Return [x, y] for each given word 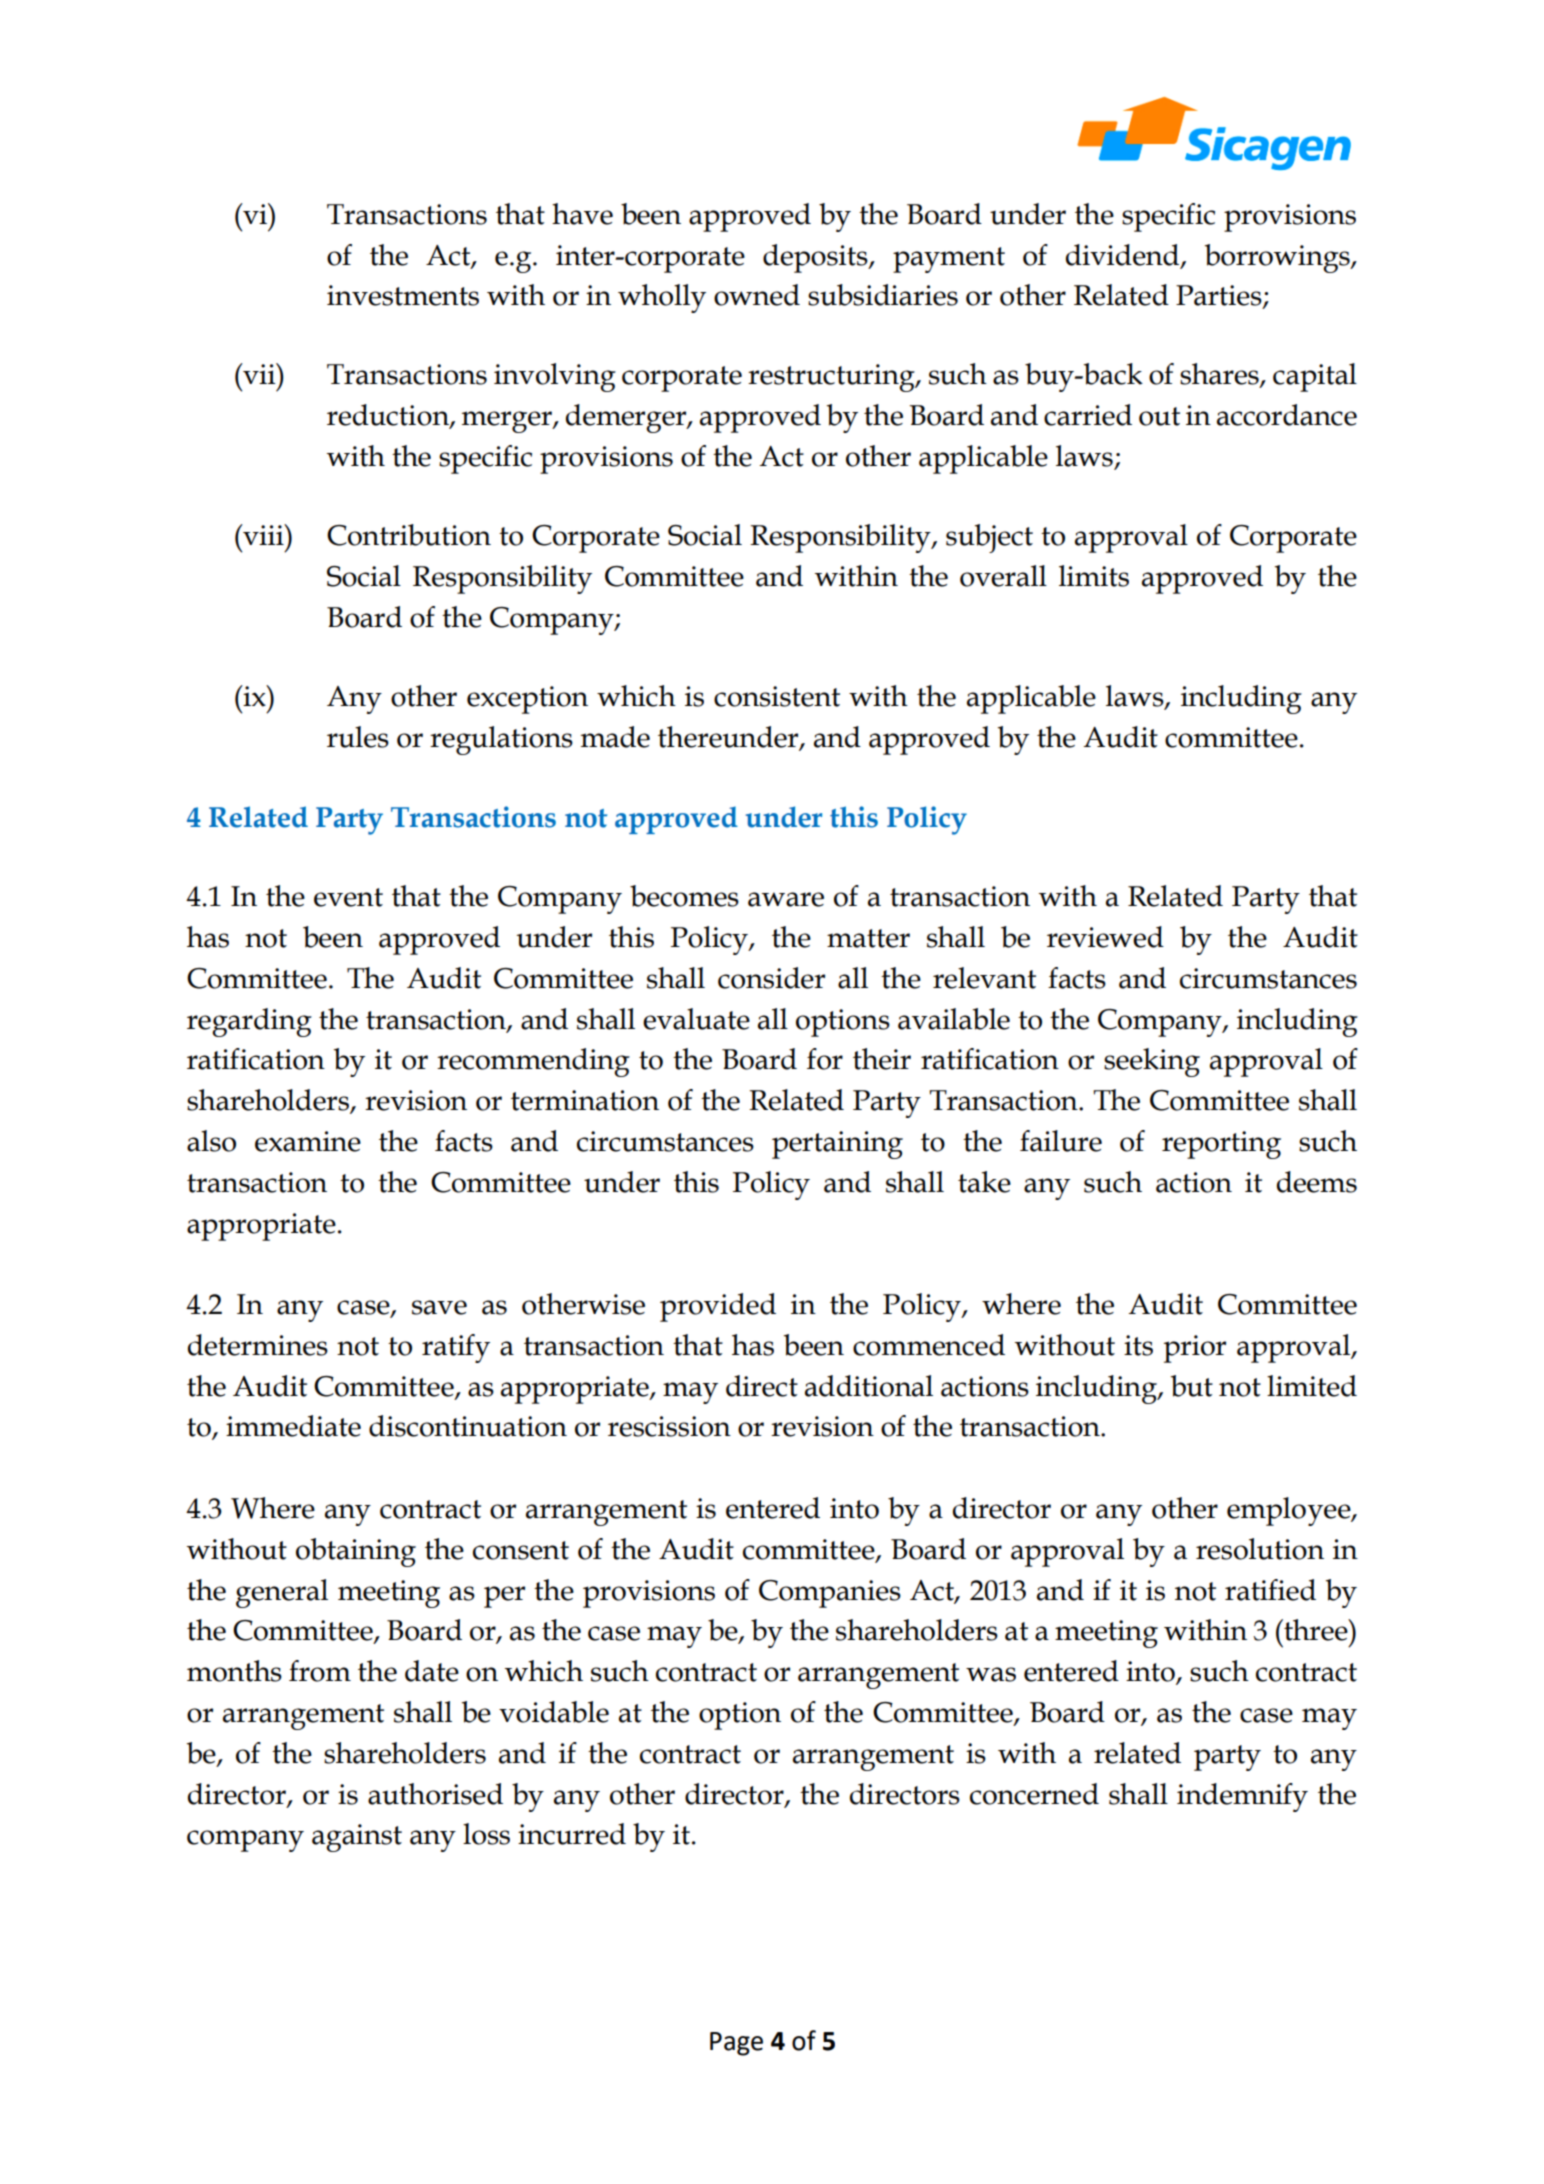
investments [403, 295]
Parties [1220, 296]
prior [1195, 1349]
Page [736, 2044]
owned [757, 295]
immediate [293, 1426]
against [357, 1838]
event [348, 897]
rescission [669, 1426]
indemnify [1242, 1797]
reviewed [1105, 937]
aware [786, 899]
